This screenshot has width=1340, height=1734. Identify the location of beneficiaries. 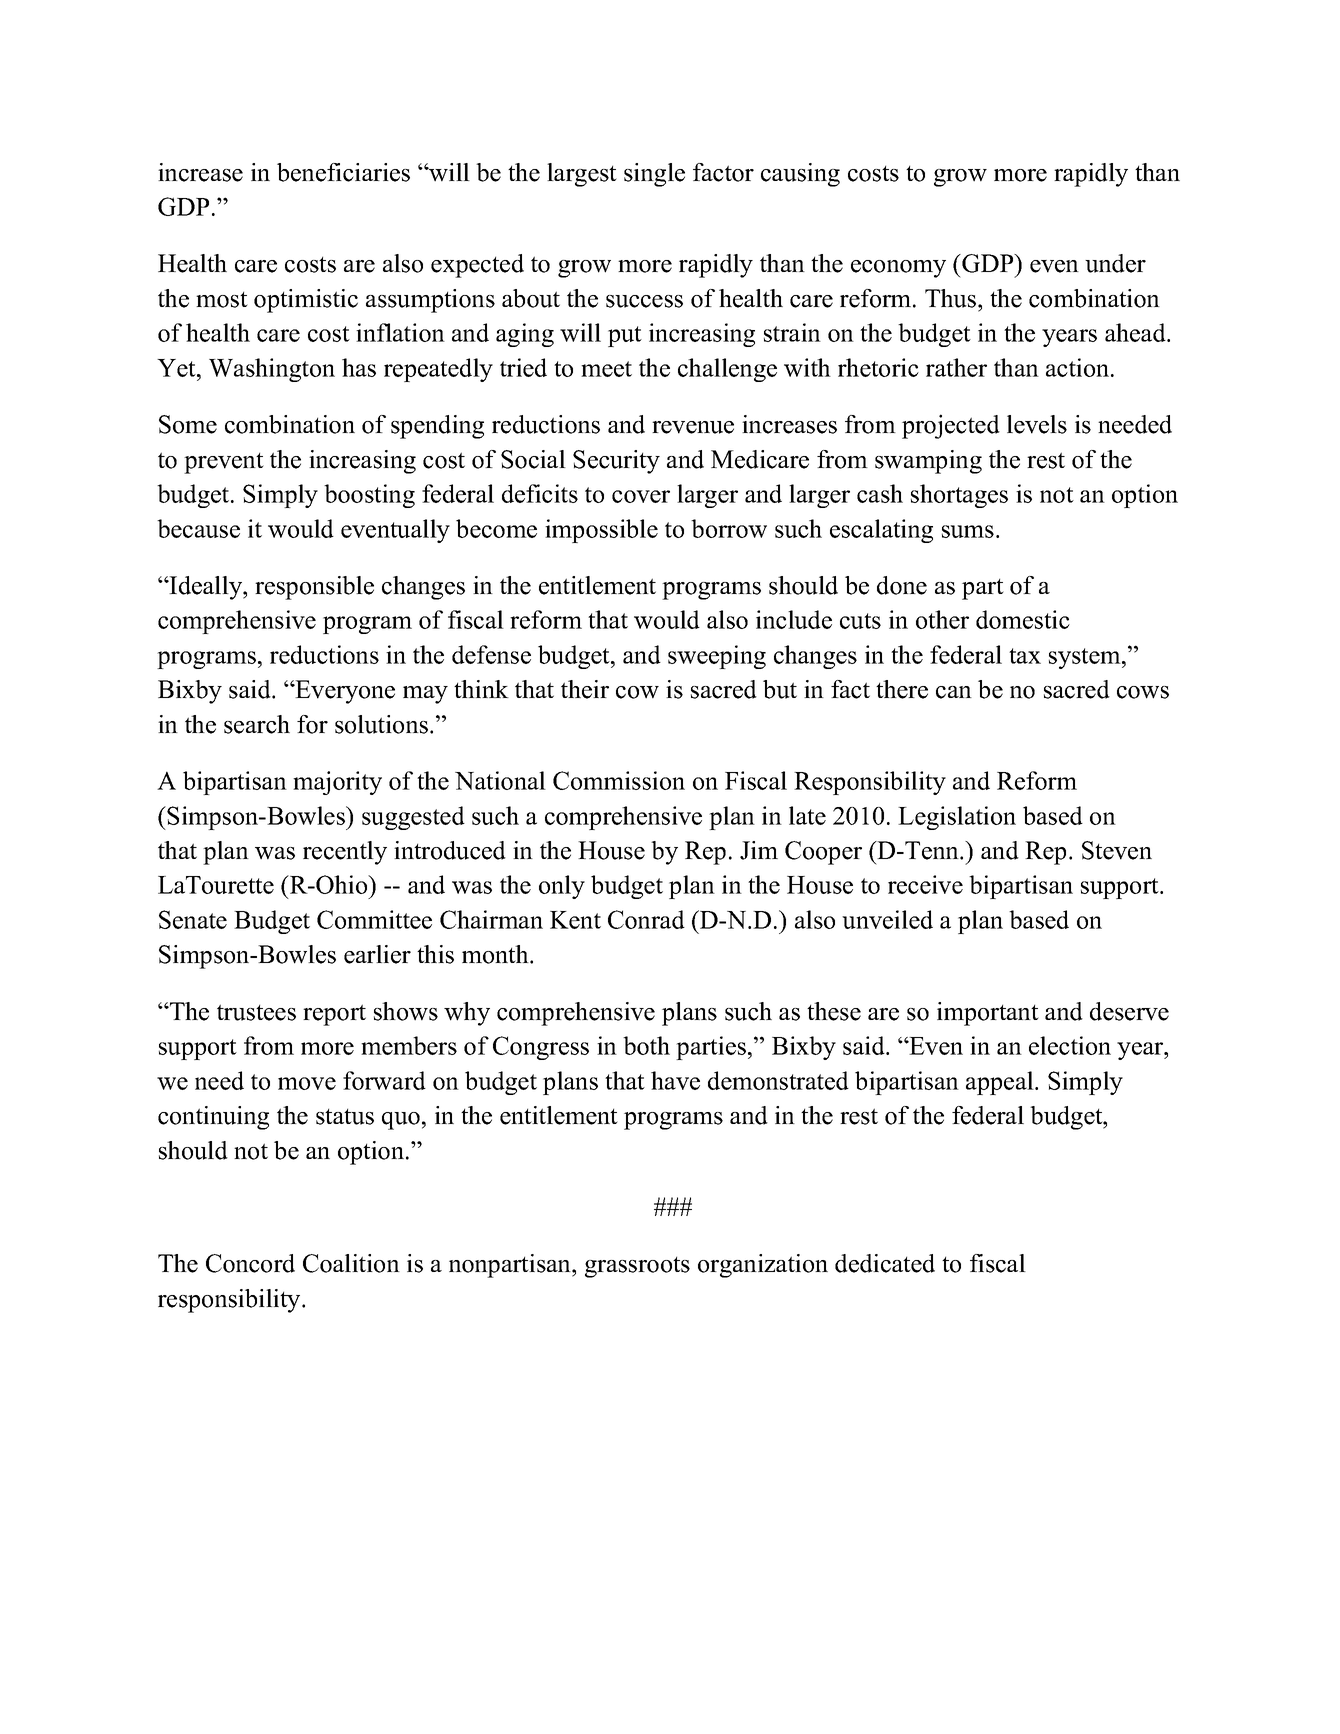
(343, 172).
